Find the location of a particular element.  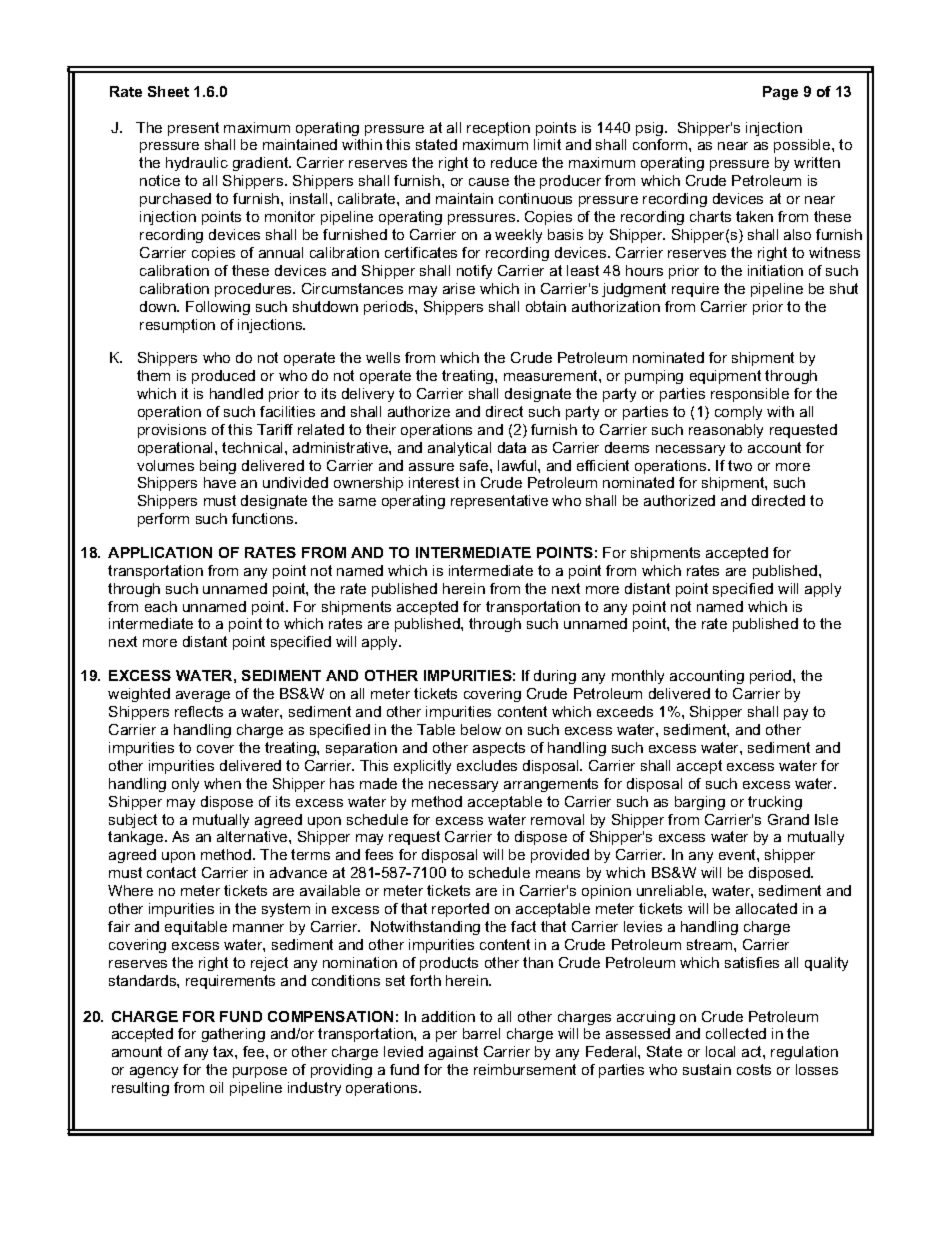

pay is located at coordinates (796, 714).
